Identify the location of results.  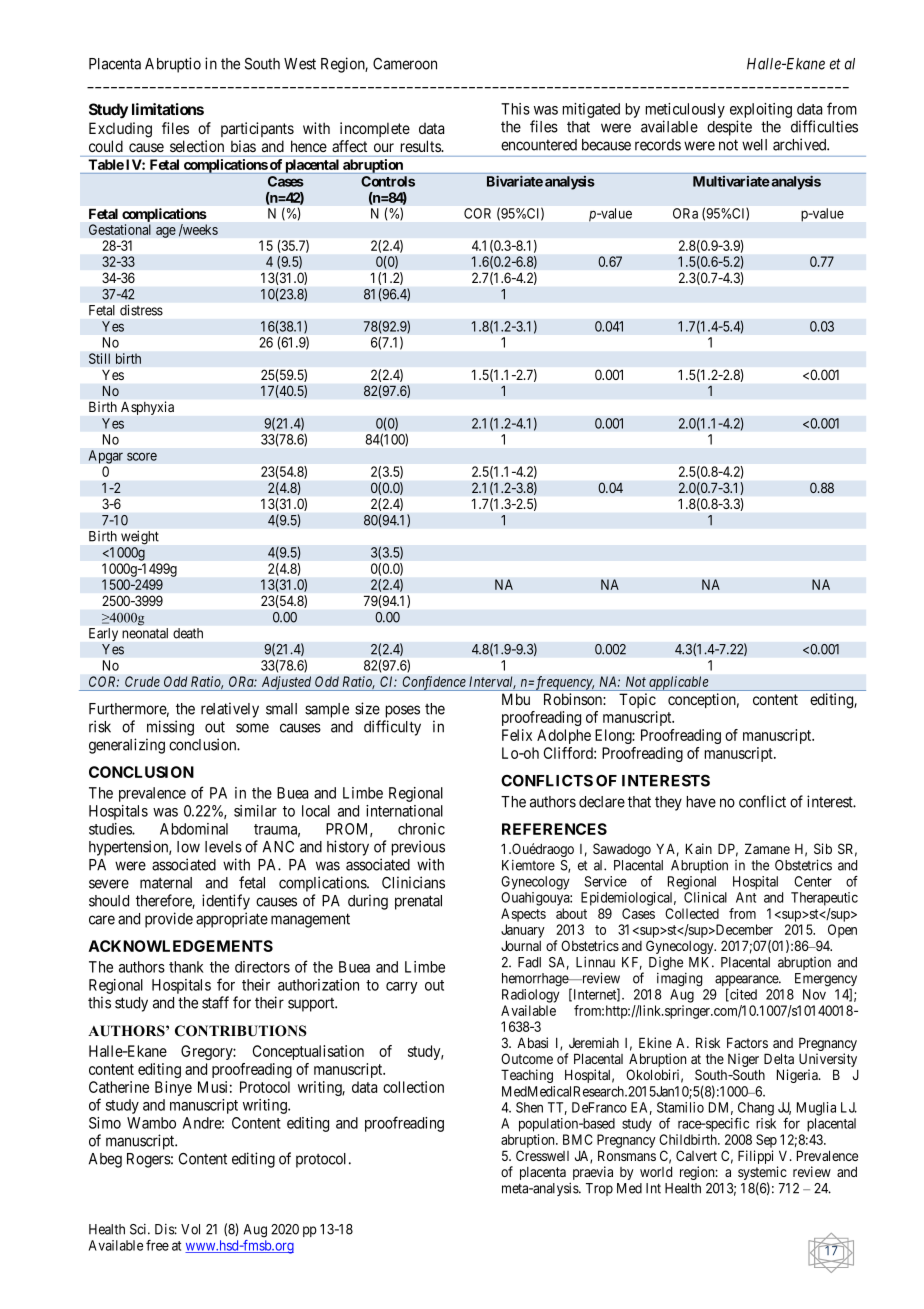
(421, 146).
